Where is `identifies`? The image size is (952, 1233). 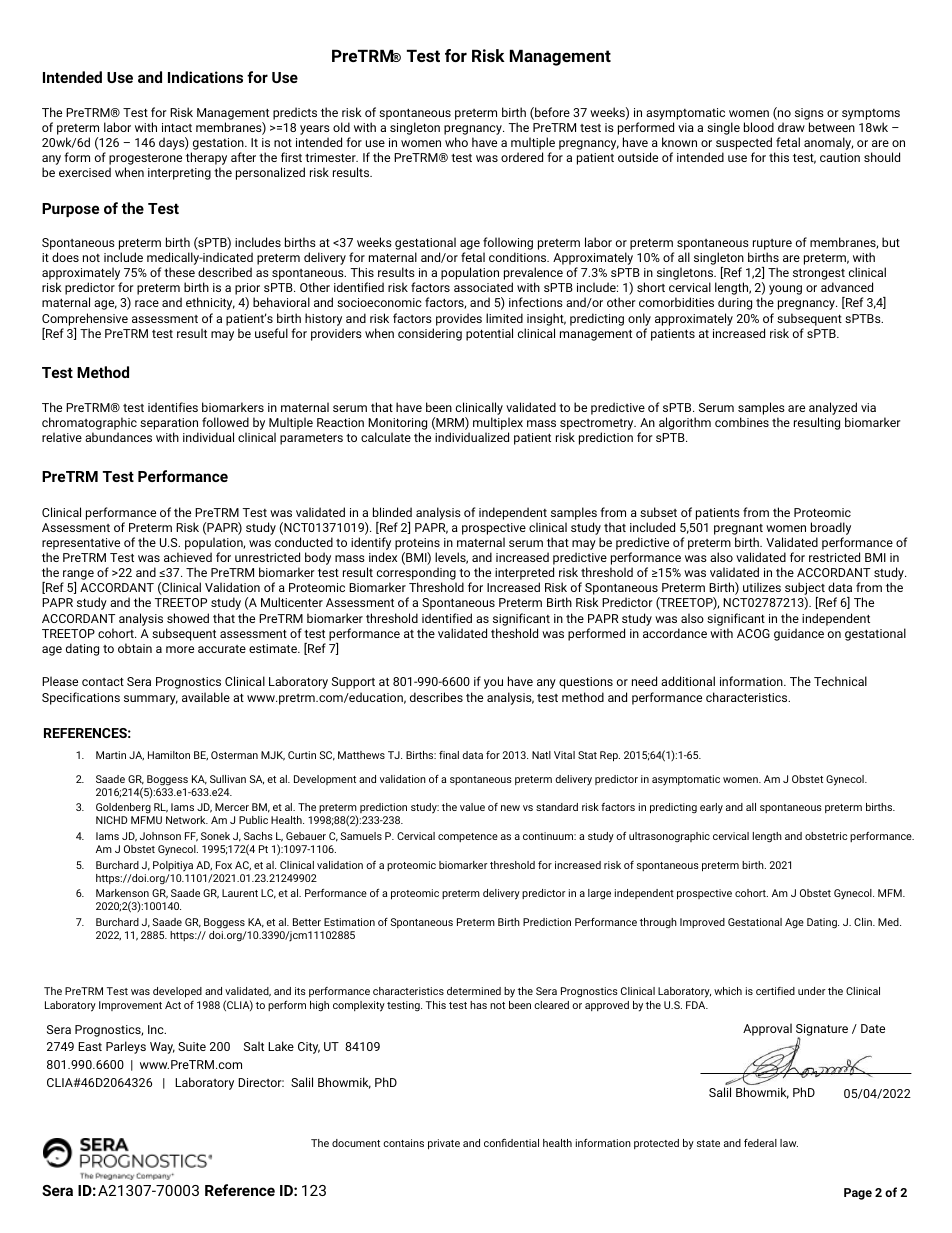
identifies is located at coordinates (173, 407).
